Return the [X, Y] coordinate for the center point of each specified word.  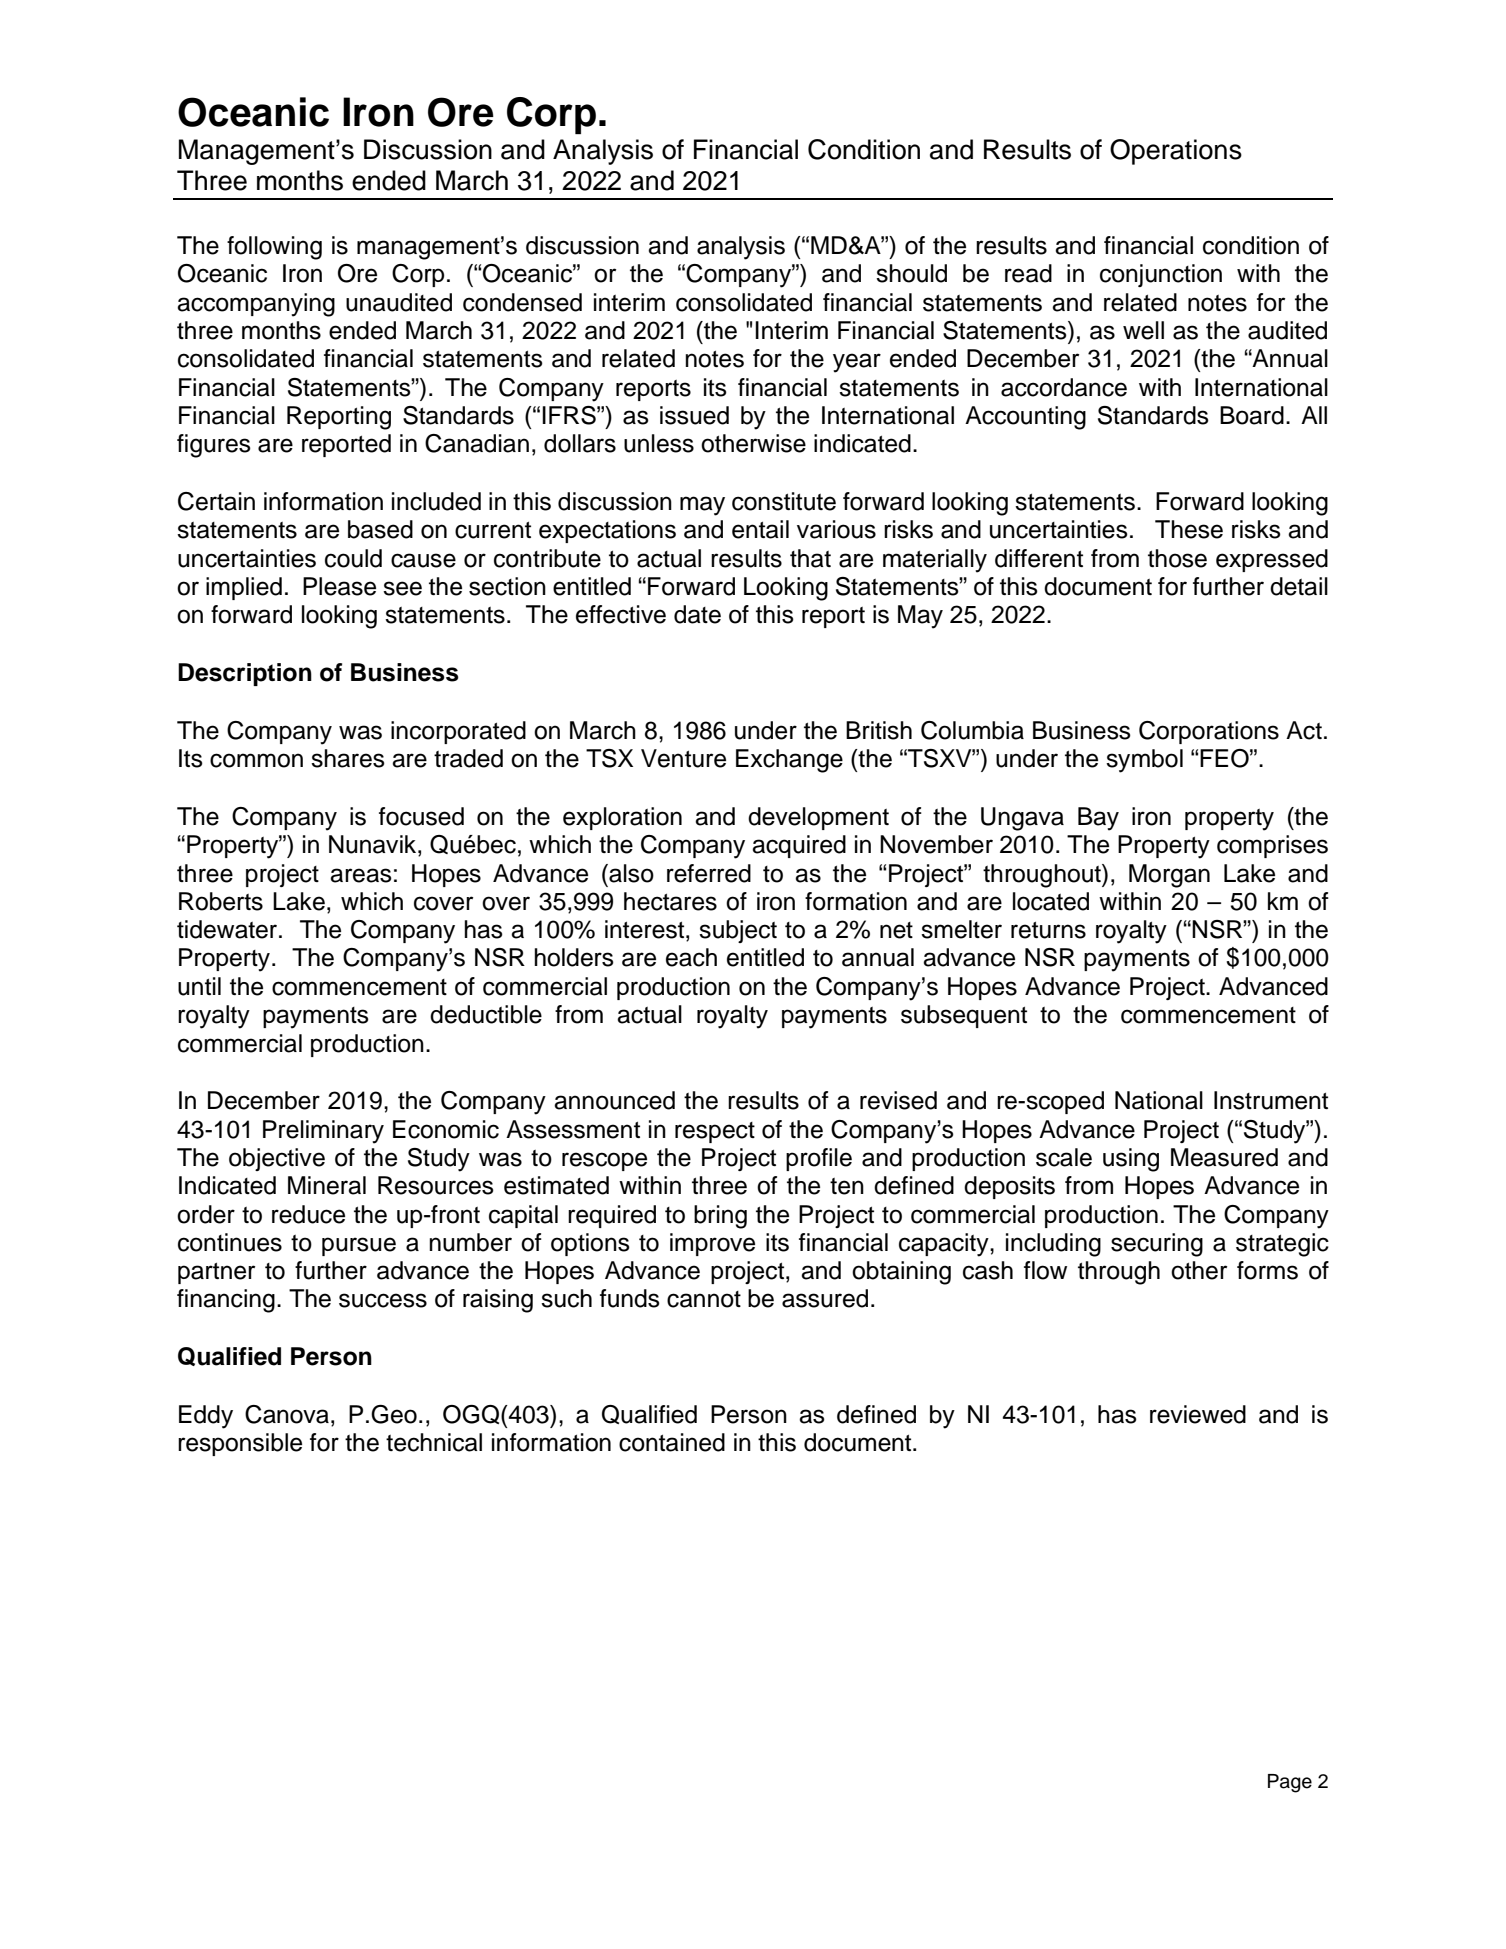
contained [672, 1442]
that [810, 558]
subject [738, 931]
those [1177, 558]
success [383, 1300]
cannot [704, 1299]
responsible [240, 1444]
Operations [1176, 152]
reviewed [1198, 1414]
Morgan [1169, 876]
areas [361, 875]
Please [339, 586]
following [274, 248]
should [911, 273]
